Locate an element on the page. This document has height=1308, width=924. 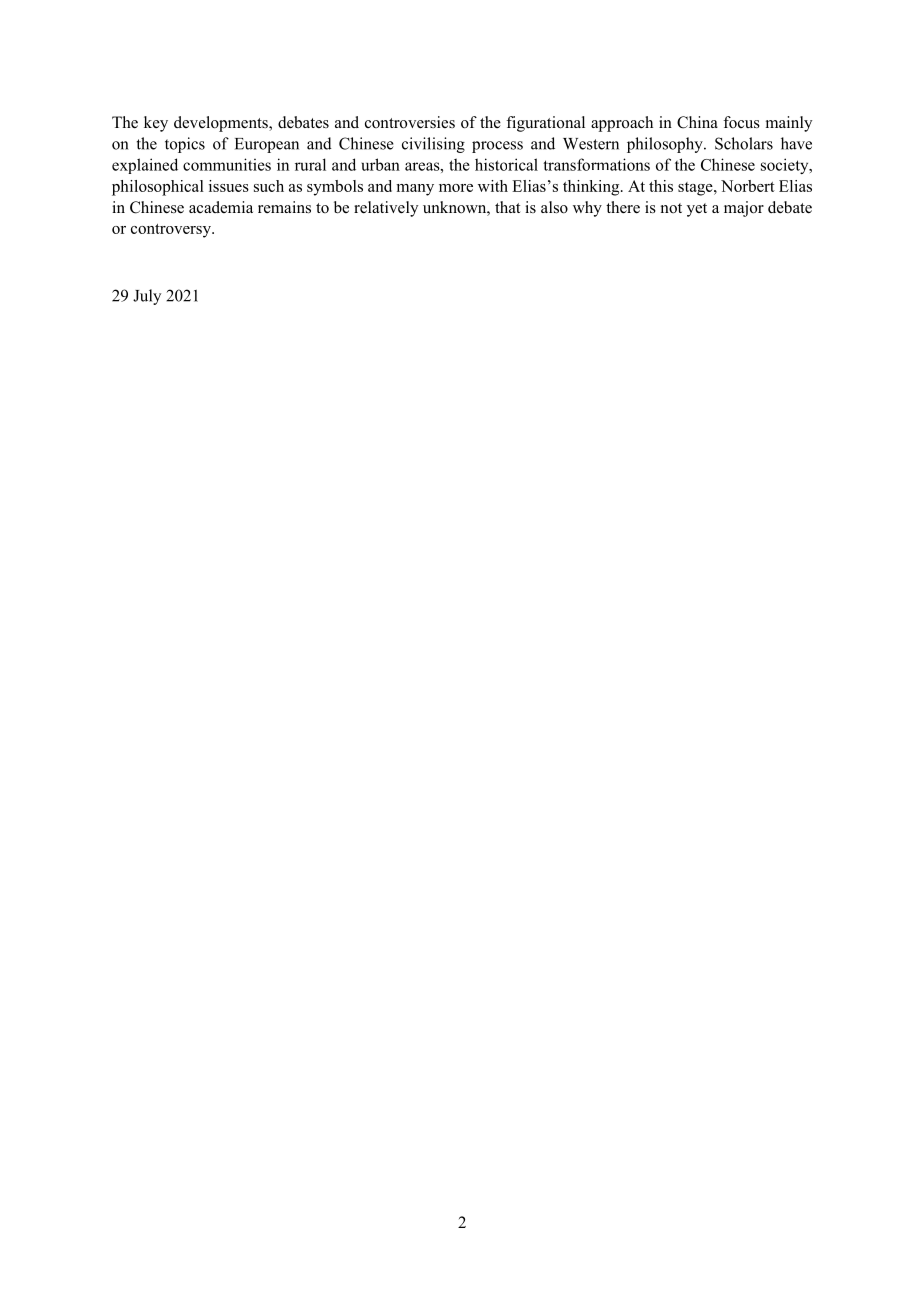
developments is located at coordinates (222, 124).
